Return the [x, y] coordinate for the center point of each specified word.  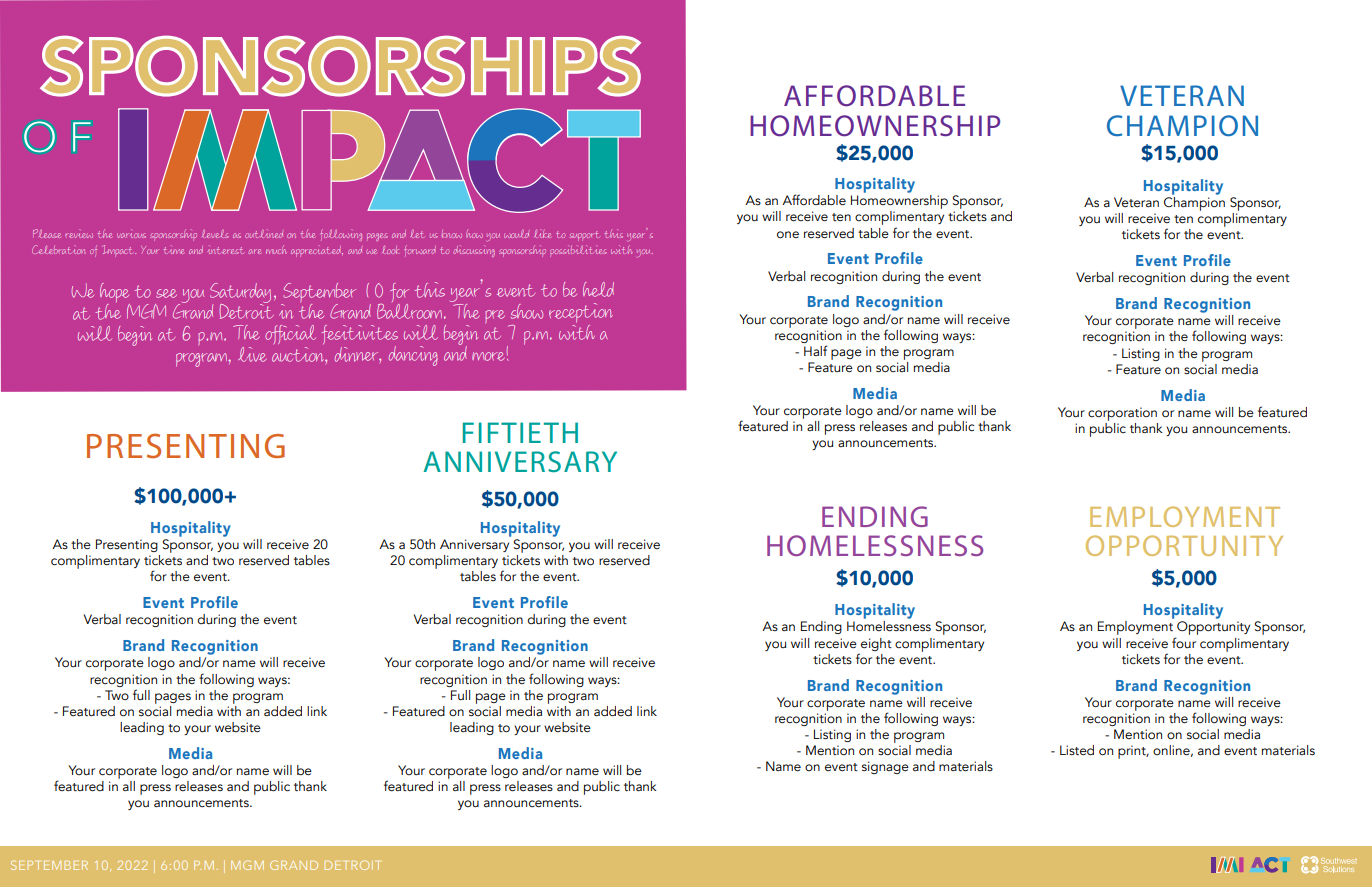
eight [876, 644]
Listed [1077, 750]
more [488, 356]
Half [816, 350]
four [1184, 642]
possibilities [578, 249]
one [788, 235]
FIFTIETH [520, 432]
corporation [1122, 414]
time [174, 250]
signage [885, 767]
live [252, 354]
